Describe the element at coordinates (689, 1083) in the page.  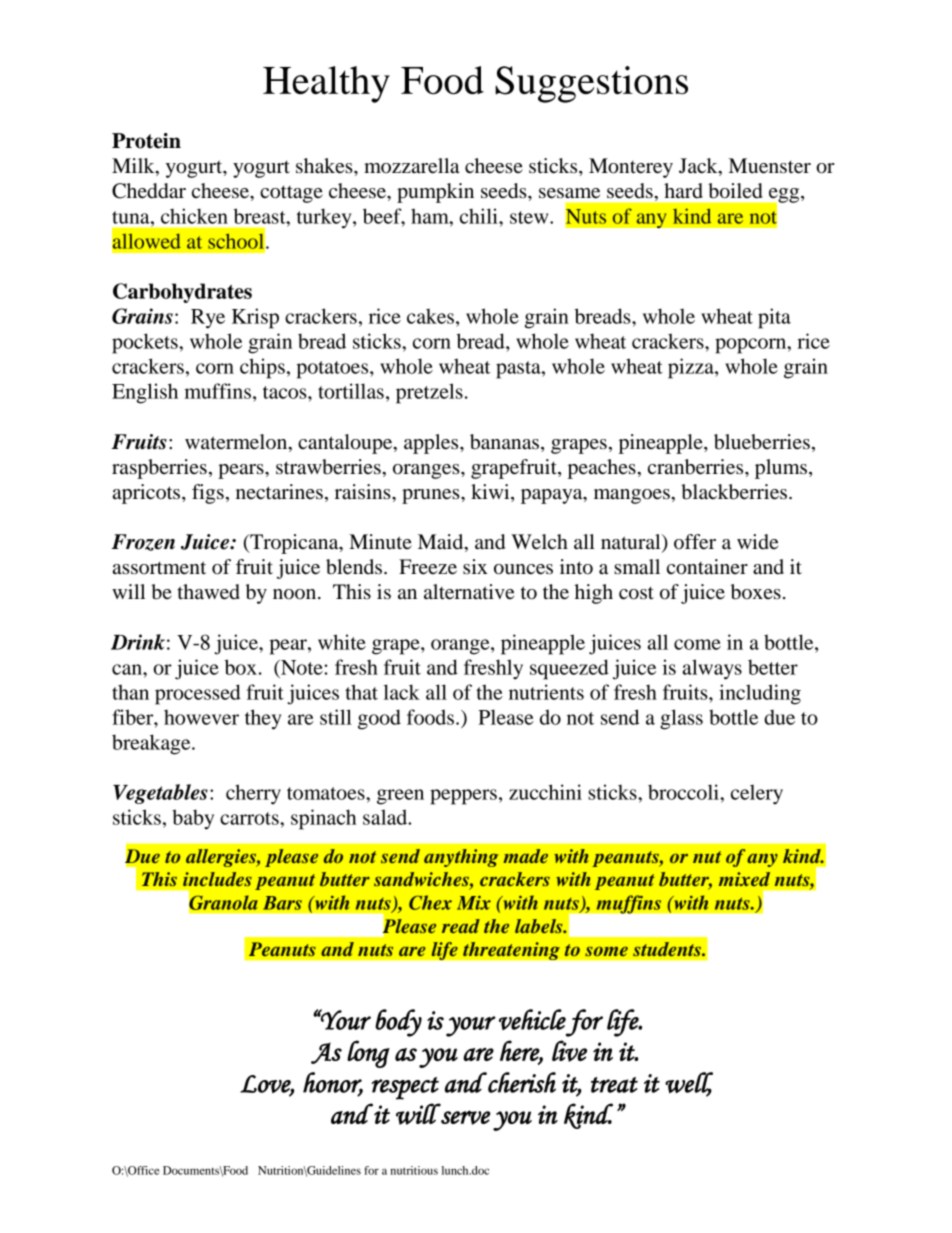
I see `well` at that location.
